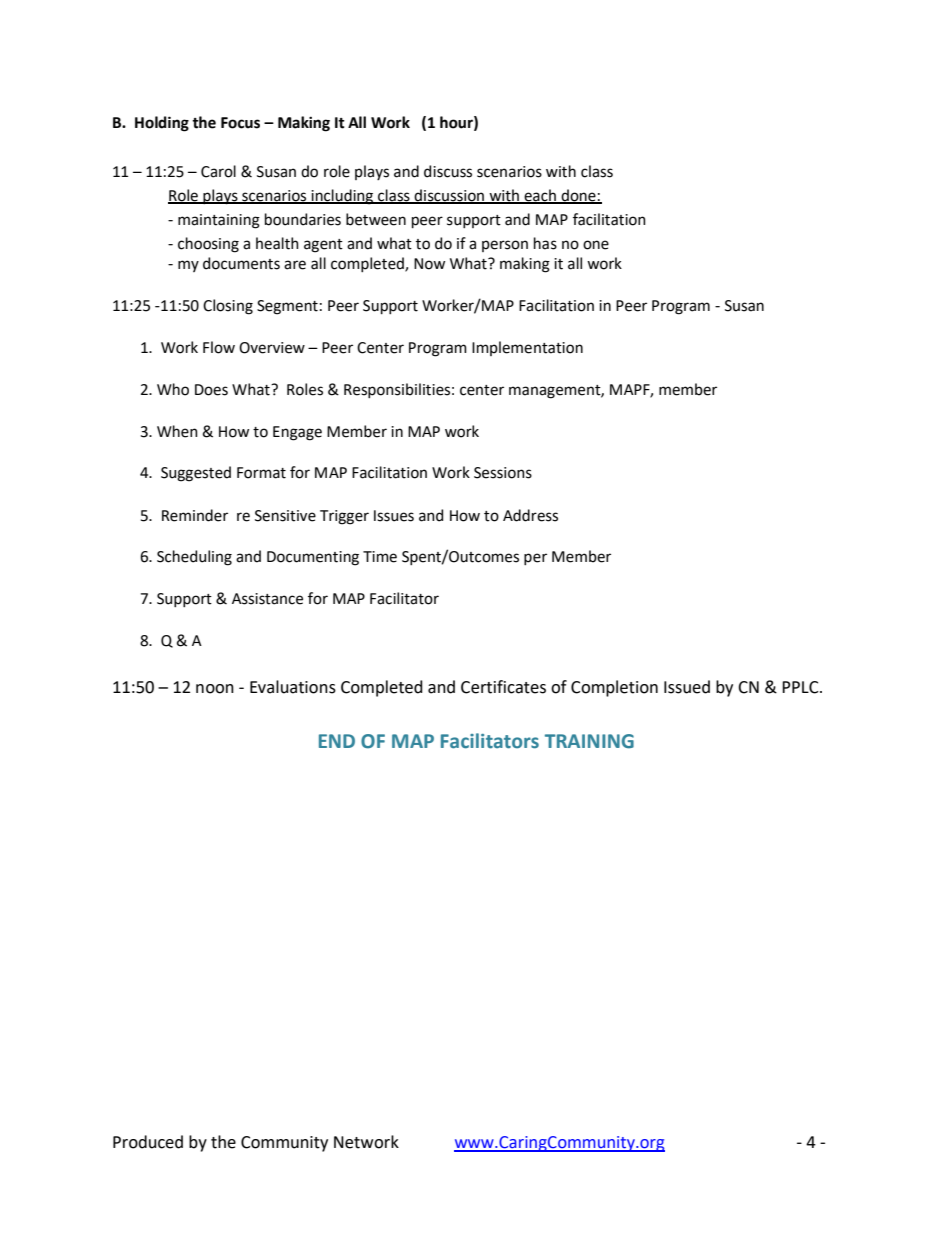  Describe the element at coordinates (687, 687) in the screenshot. I see `Issued` at that location.
